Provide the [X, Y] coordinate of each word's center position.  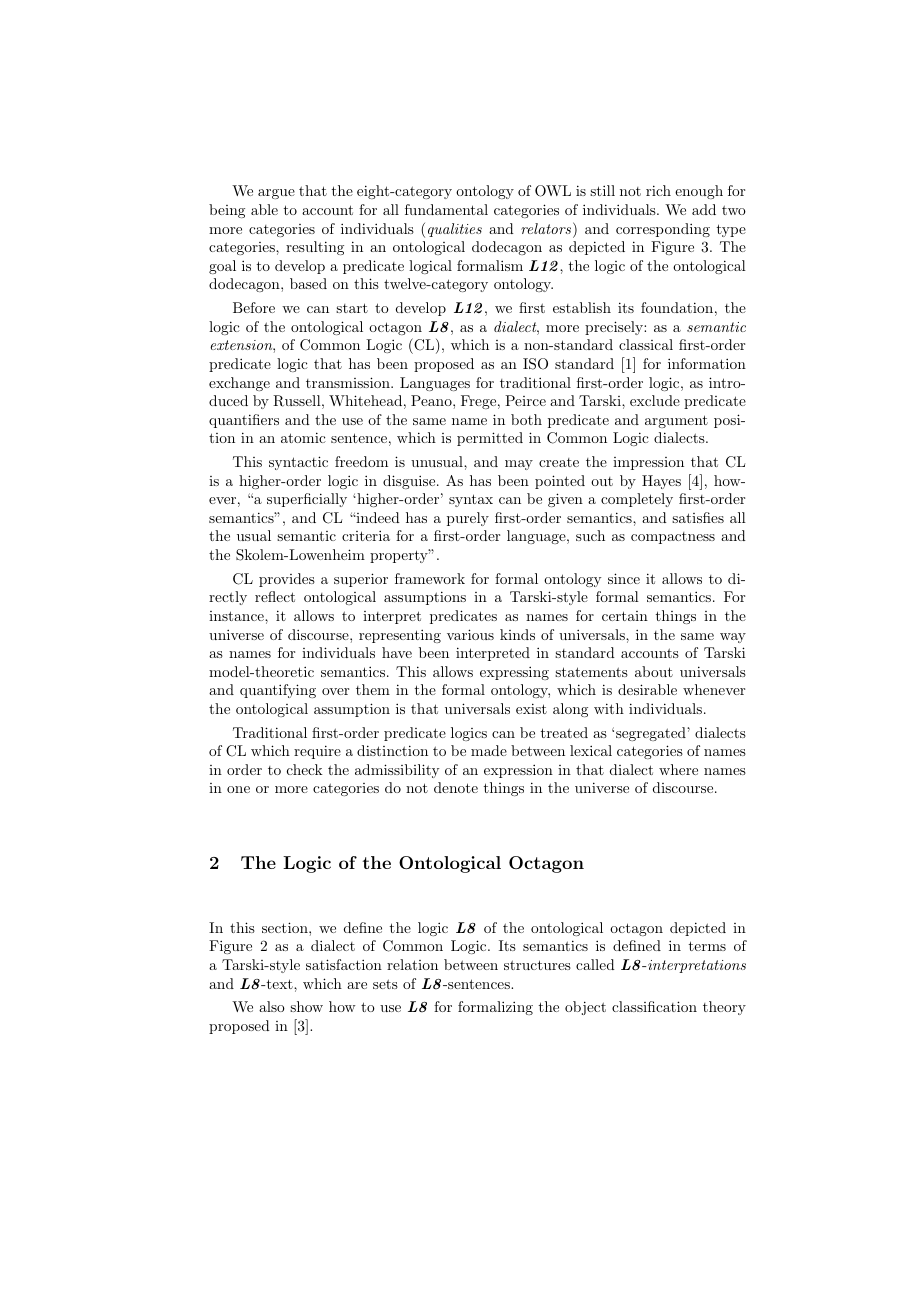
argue [276, 194]
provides [287, 580]
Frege [478, 402]
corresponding [663, 230]
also [272, 1006]
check [305, 769]
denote [456, 787]
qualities [455, 230]
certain [625, 616]
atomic [303, 437]
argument [676, 421]
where [678, 769]
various [470, 634]
